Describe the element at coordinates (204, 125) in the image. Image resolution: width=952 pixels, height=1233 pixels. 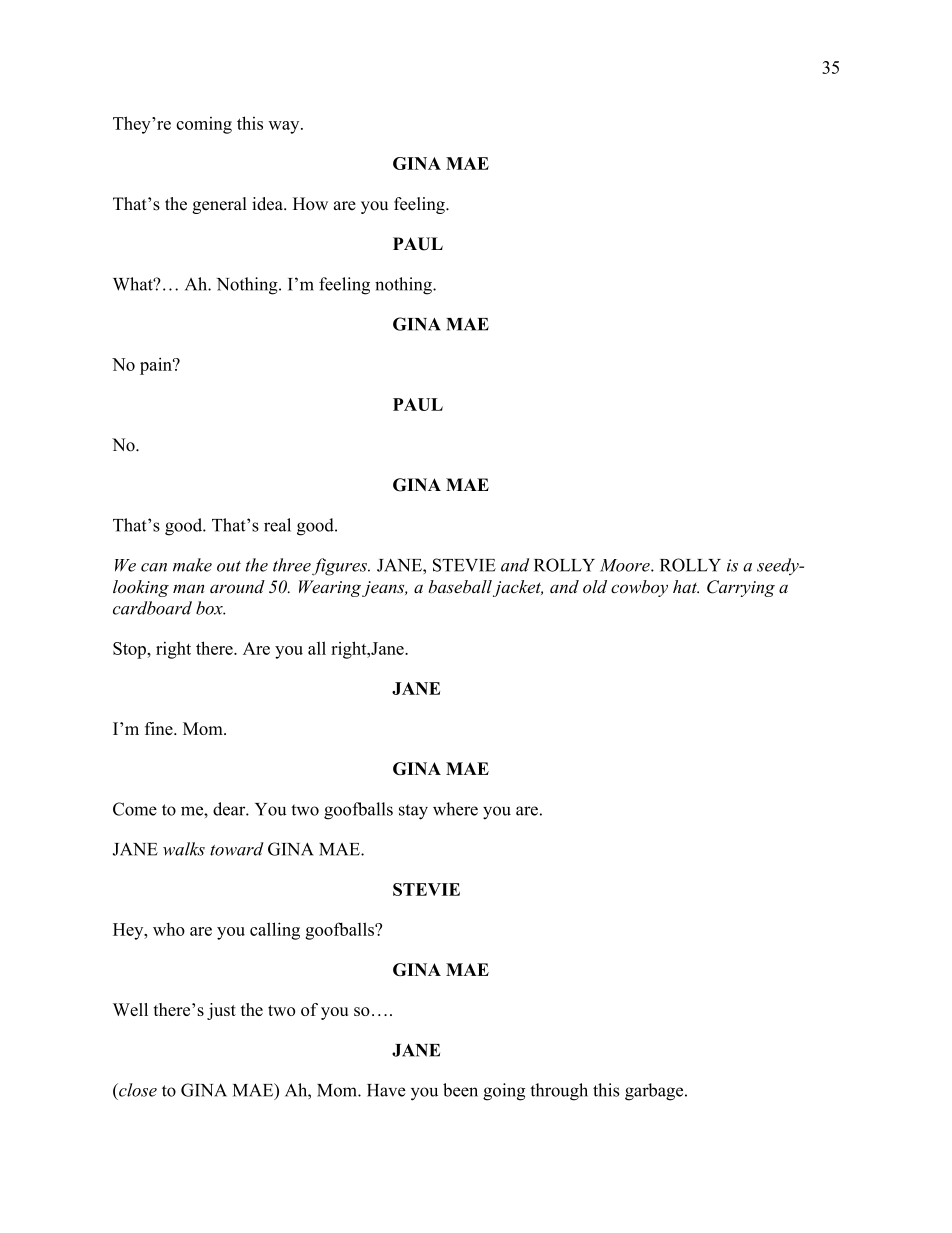
I see `coming` at that location.
